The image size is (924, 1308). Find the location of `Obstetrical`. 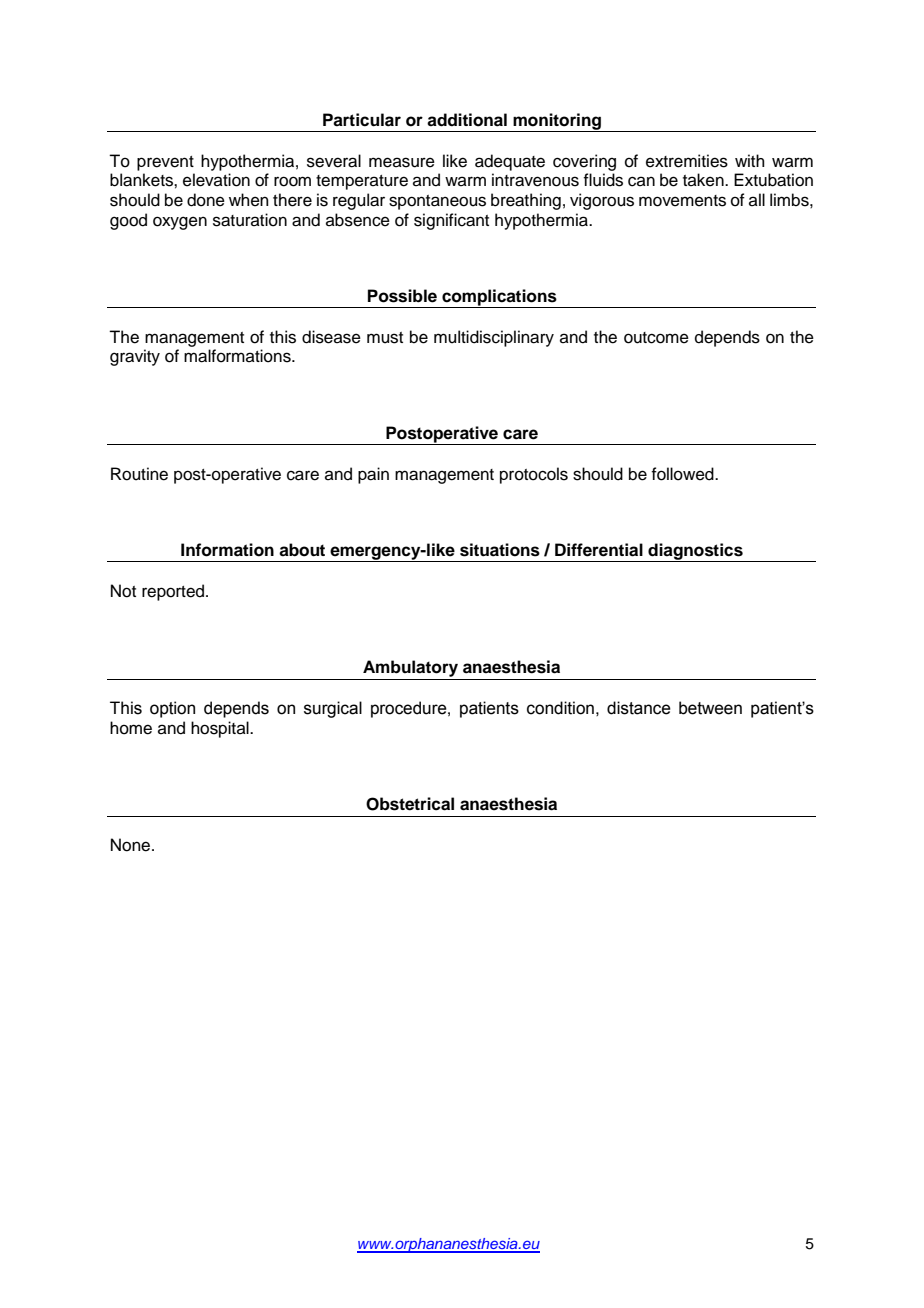

Obstetrical is located at coordinates (410, 804).
